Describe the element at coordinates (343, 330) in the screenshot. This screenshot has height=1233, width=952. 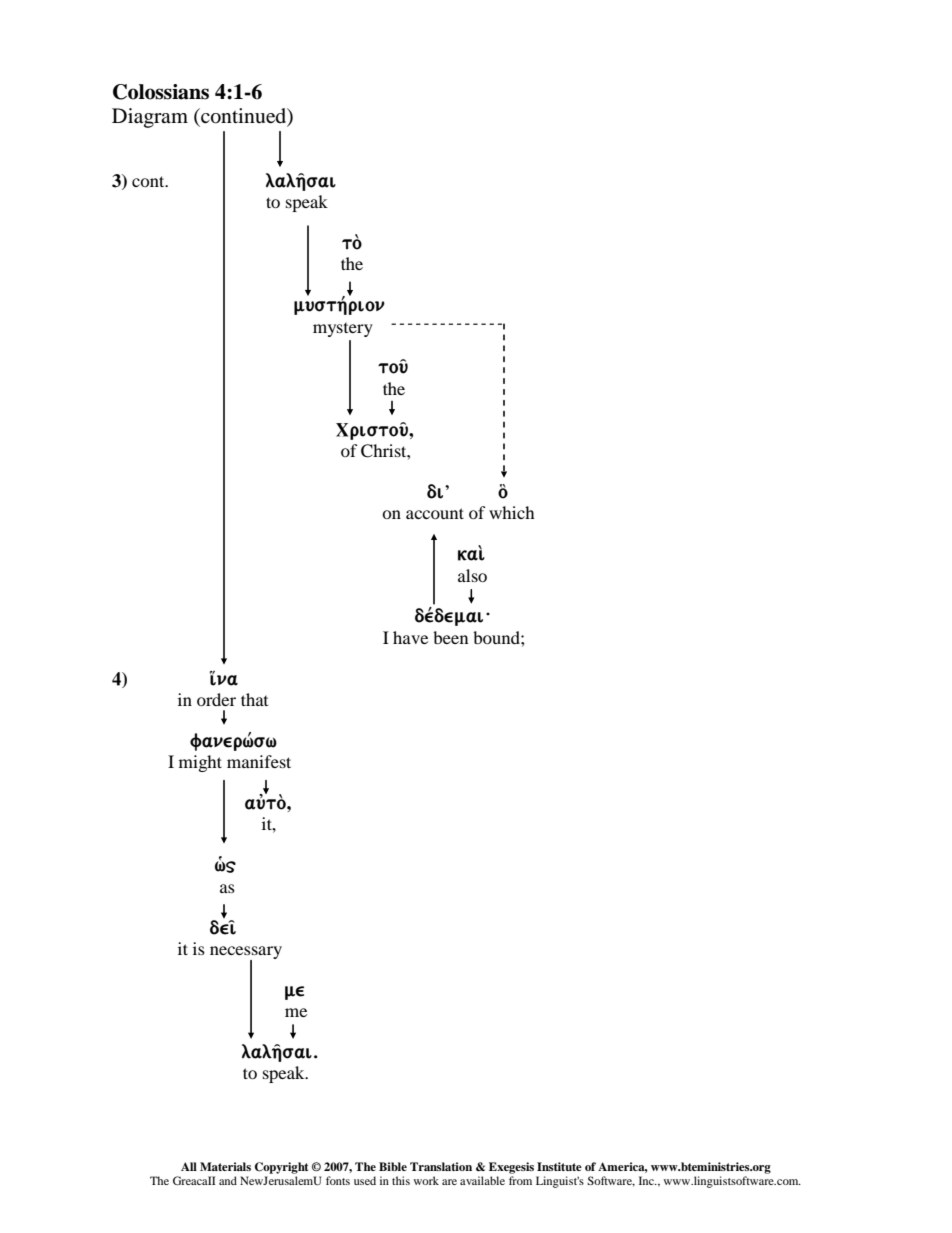
I see `mystery` at that location.
